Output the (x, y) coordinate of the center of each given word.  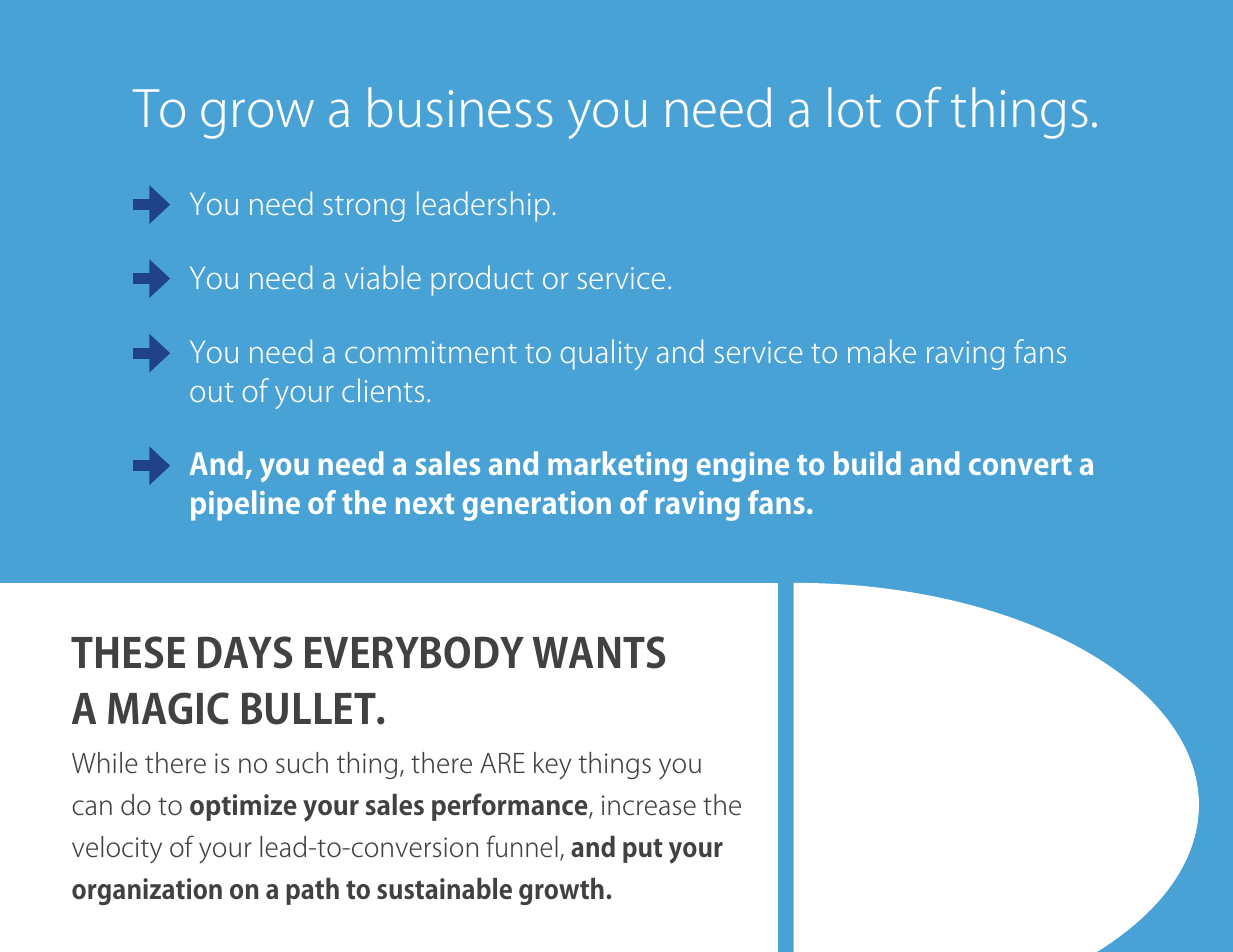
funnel (522, 846)
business (460, 107)
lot (854, 107)
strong (364, 209)
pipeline (245, 505)
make (882, 351)
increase (649, 805)
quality (604, 354)
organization (147, 891)
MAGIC (168, 708)
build (867, 463)
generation (537, 506)
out (211, 392)
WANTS (599, 652)
